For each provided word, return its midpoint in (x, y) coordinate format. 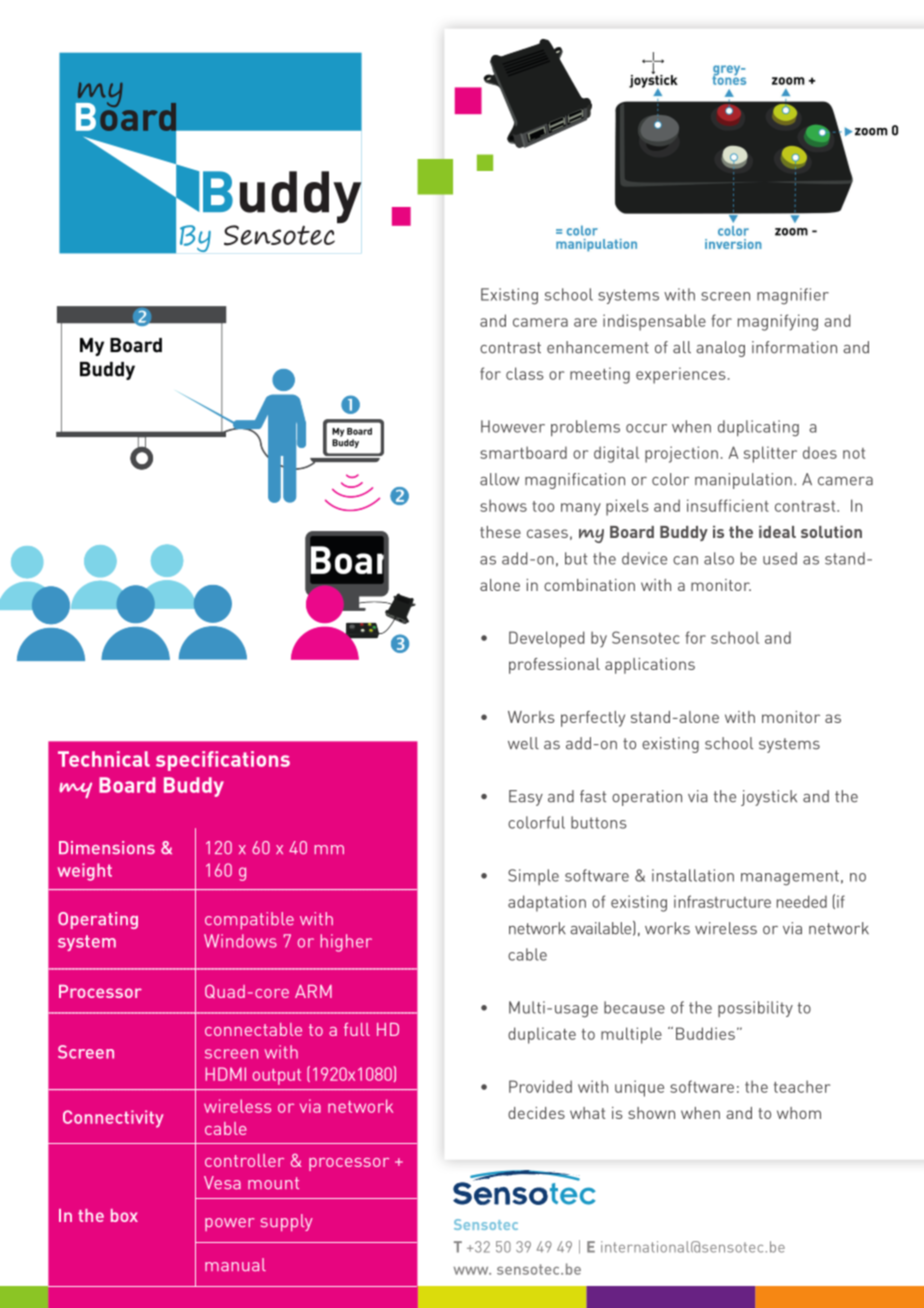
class (525, 373)
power (229, 1224)
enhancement (598, 347)
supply (287, 1222)
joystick (769, 798)
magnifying (778, 322)
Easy (526, 798)
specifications (223, 761)
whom (799, 1113)
